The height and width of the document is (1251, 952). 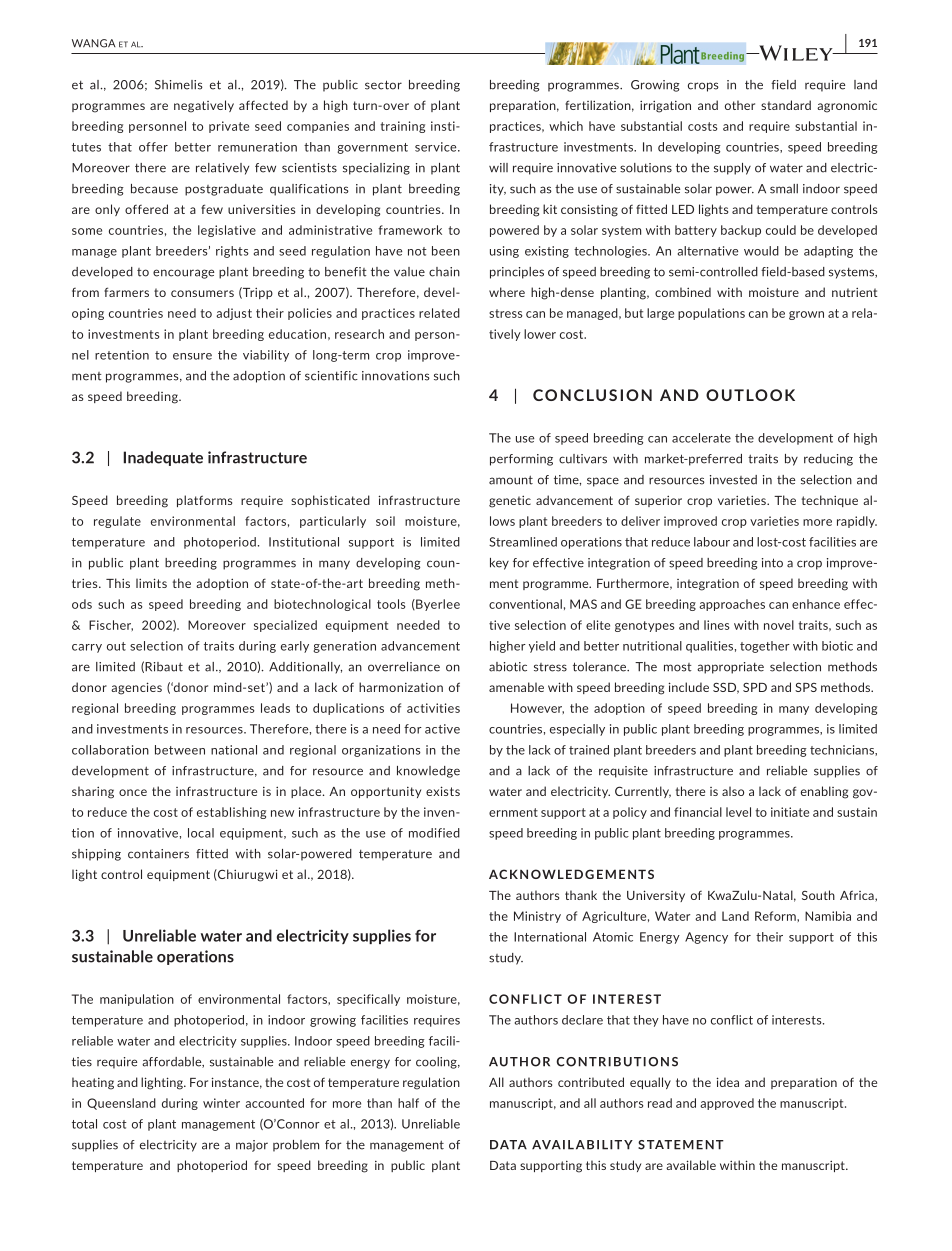 What do you see at coordinates (163, 458) in the document?
I see `Inadequate` at bounding box center [163, 458].
